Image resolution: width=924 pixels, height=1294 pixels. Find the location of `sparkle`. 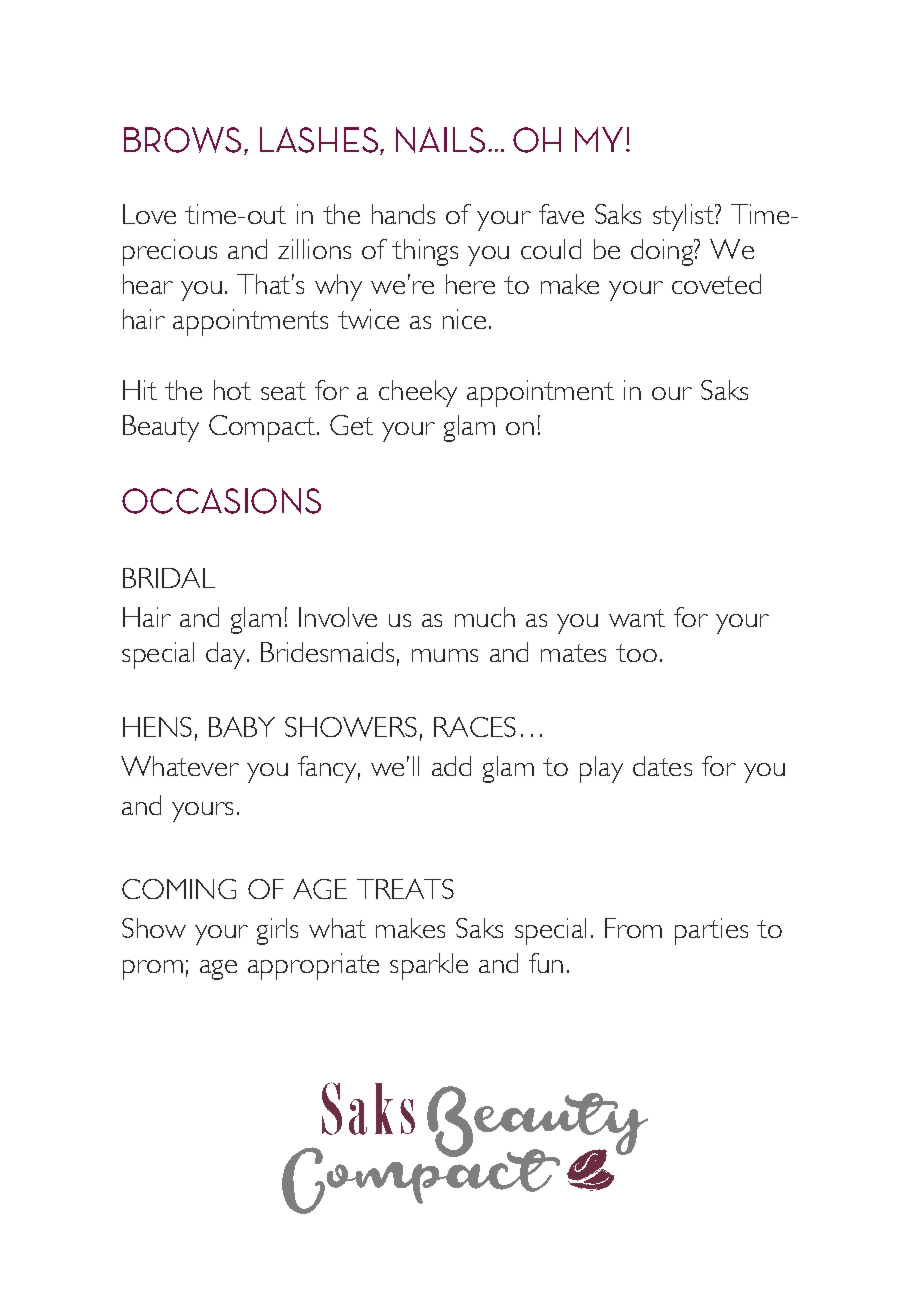

sparkle is located at coordinates (429, 966).
